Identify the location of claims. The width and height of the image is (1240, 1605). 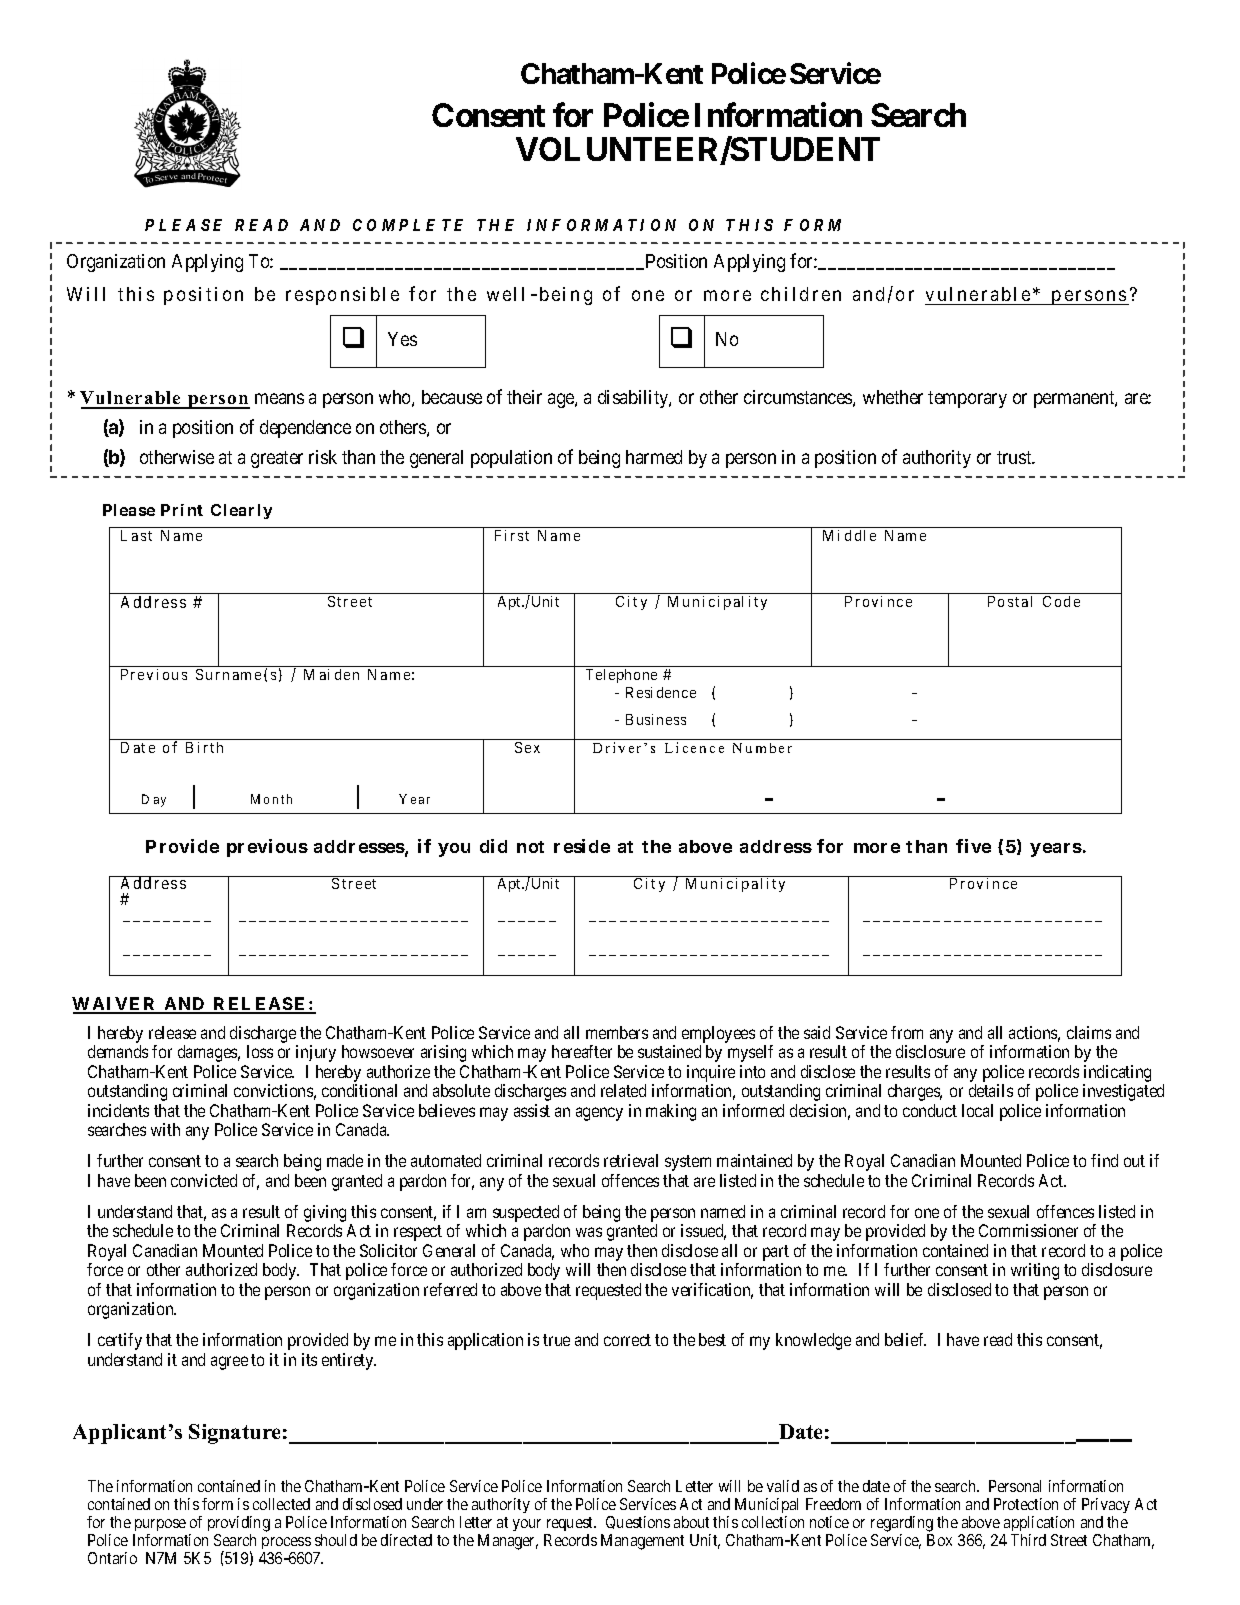
(1089, 1032).
